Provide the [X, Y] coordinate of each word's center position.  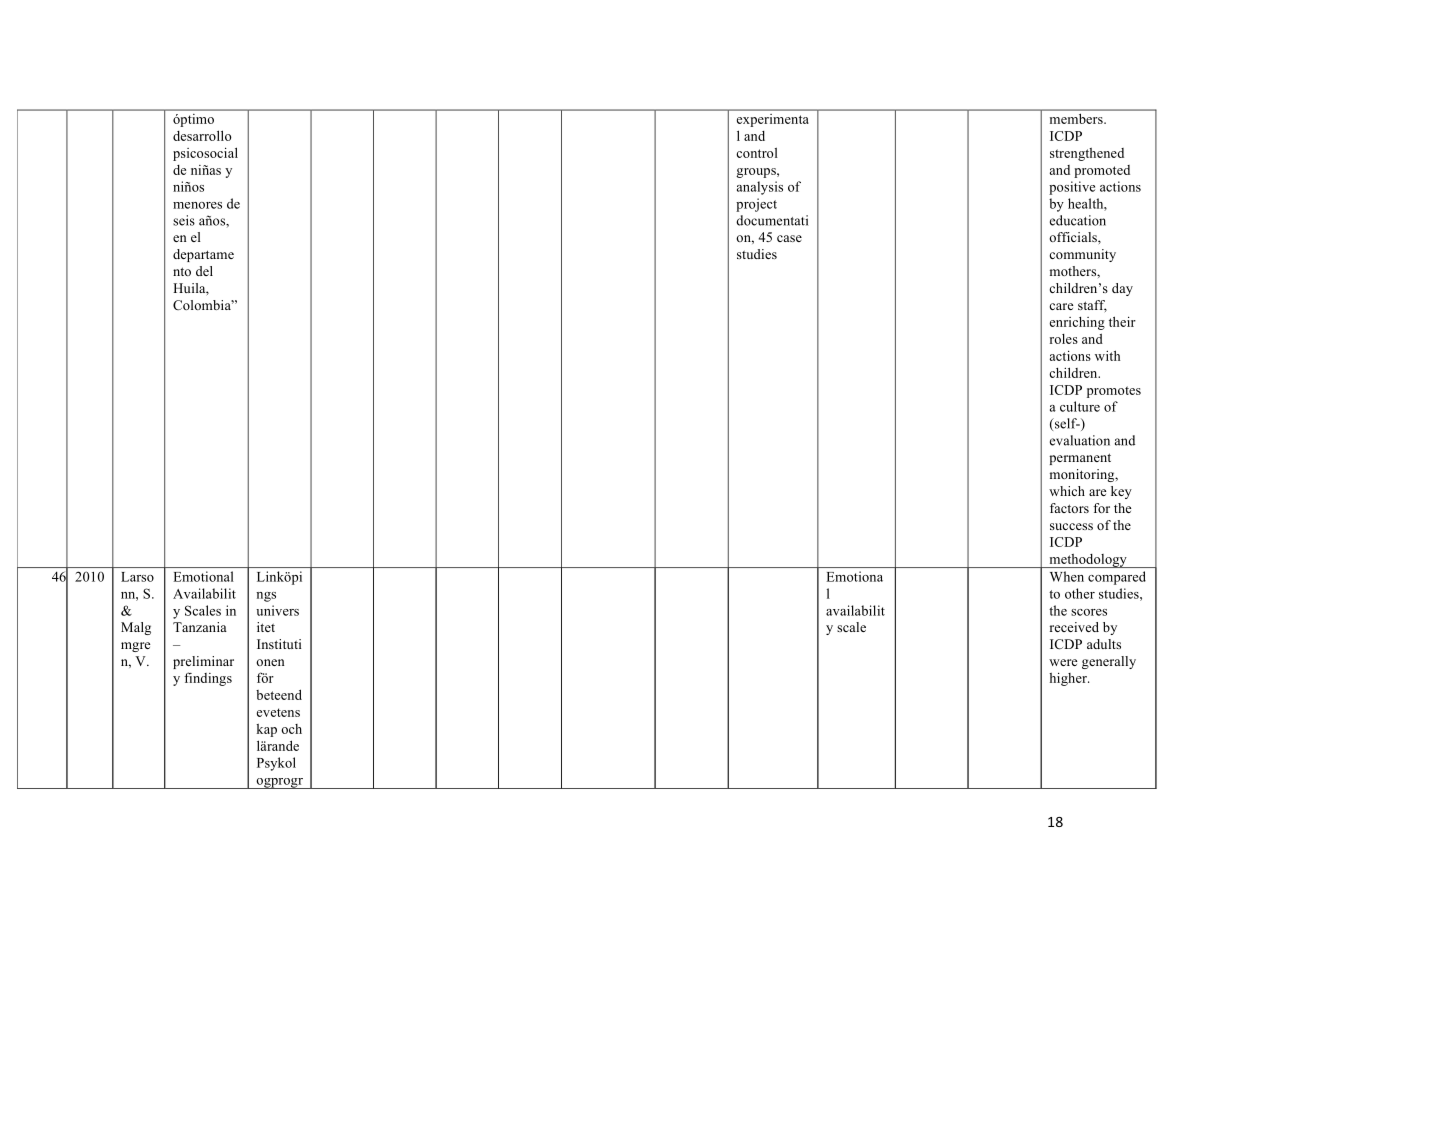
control [757, 153]
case [789, 238]
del [204, 271]
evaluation [1080, 440]
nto [182, 271]
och [291, 729]
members [1077, 119]
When [1067, 576]
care [1061, 306]
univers [277, 610]
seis [184, 220]
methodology [1088, 561]
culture [1080, 406]
